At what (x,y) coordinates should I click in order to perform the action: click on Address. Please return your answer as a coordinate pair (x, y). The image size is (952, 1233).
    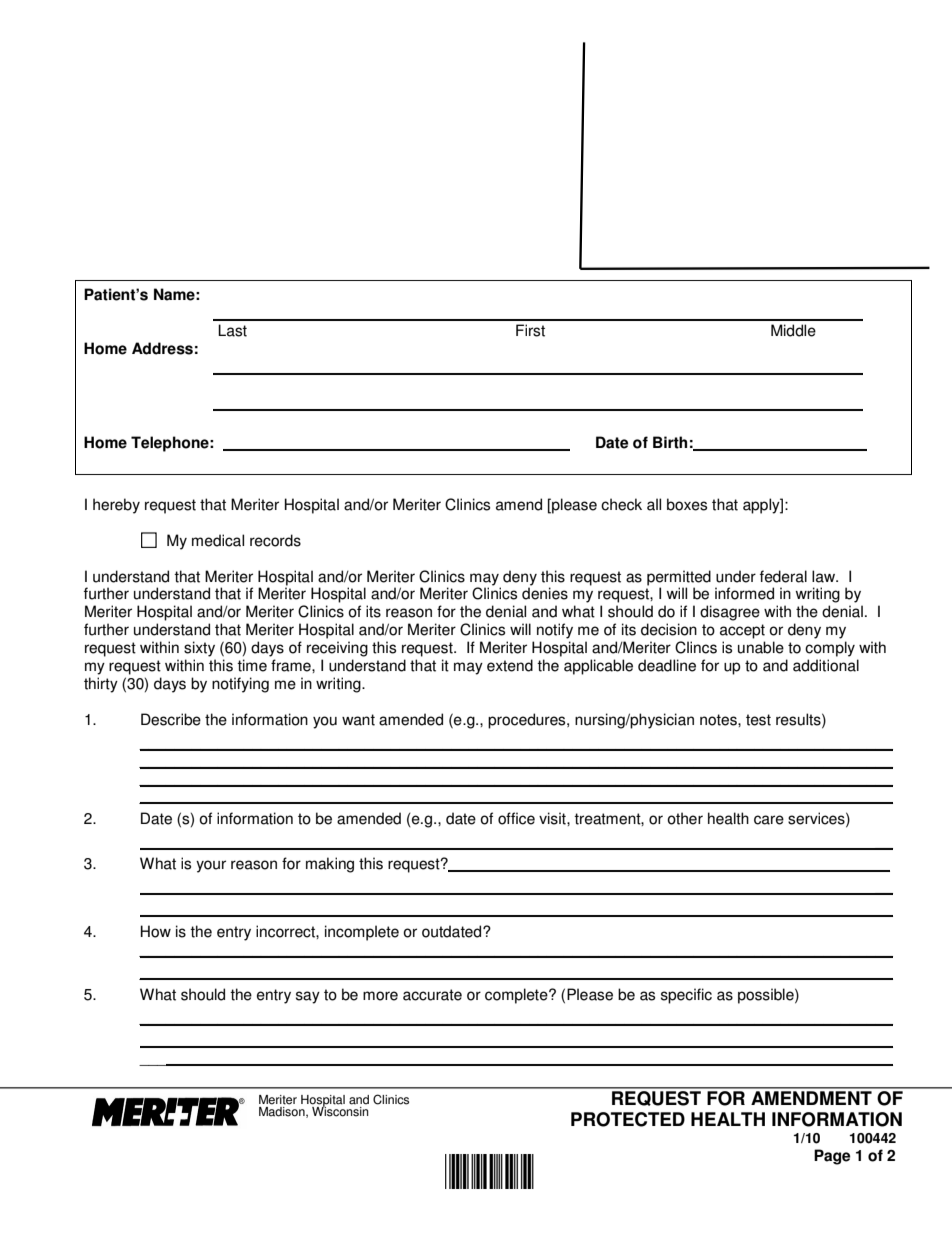
    Looking at the image, I should click on (162, 348).
